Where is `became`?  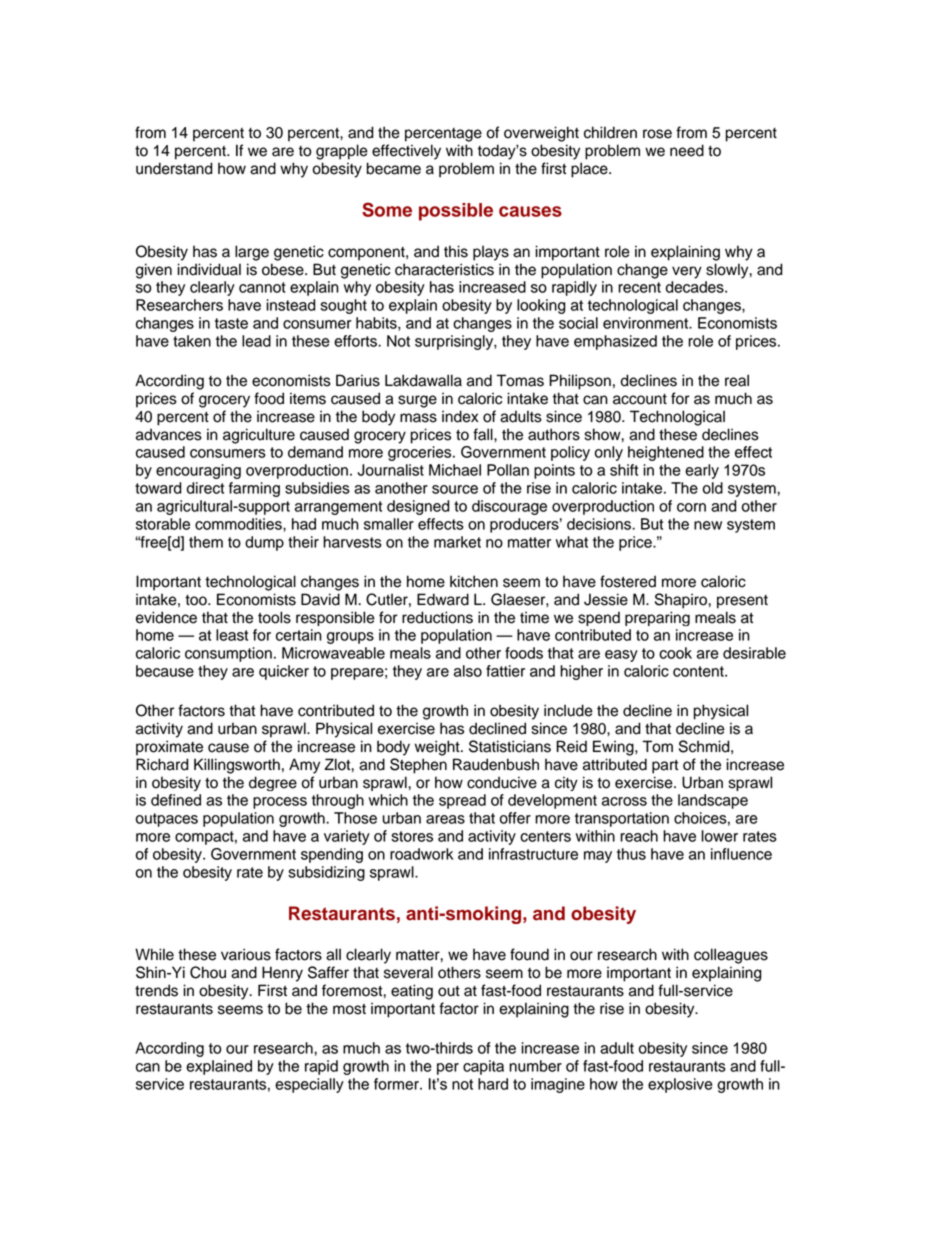 became is located at coordinates (394, 168).
